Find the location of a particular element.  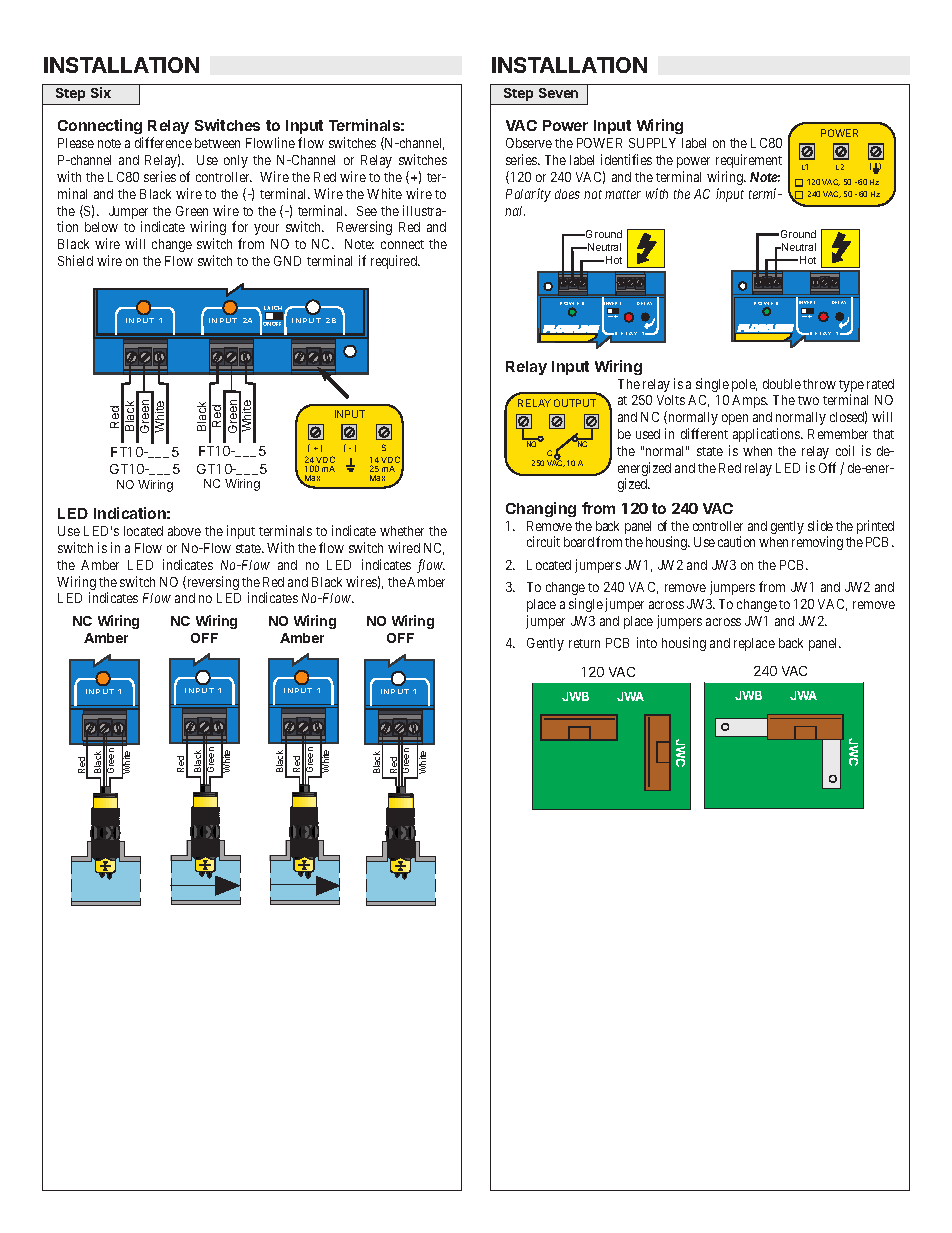

above is located at coordinates (184, 531).
